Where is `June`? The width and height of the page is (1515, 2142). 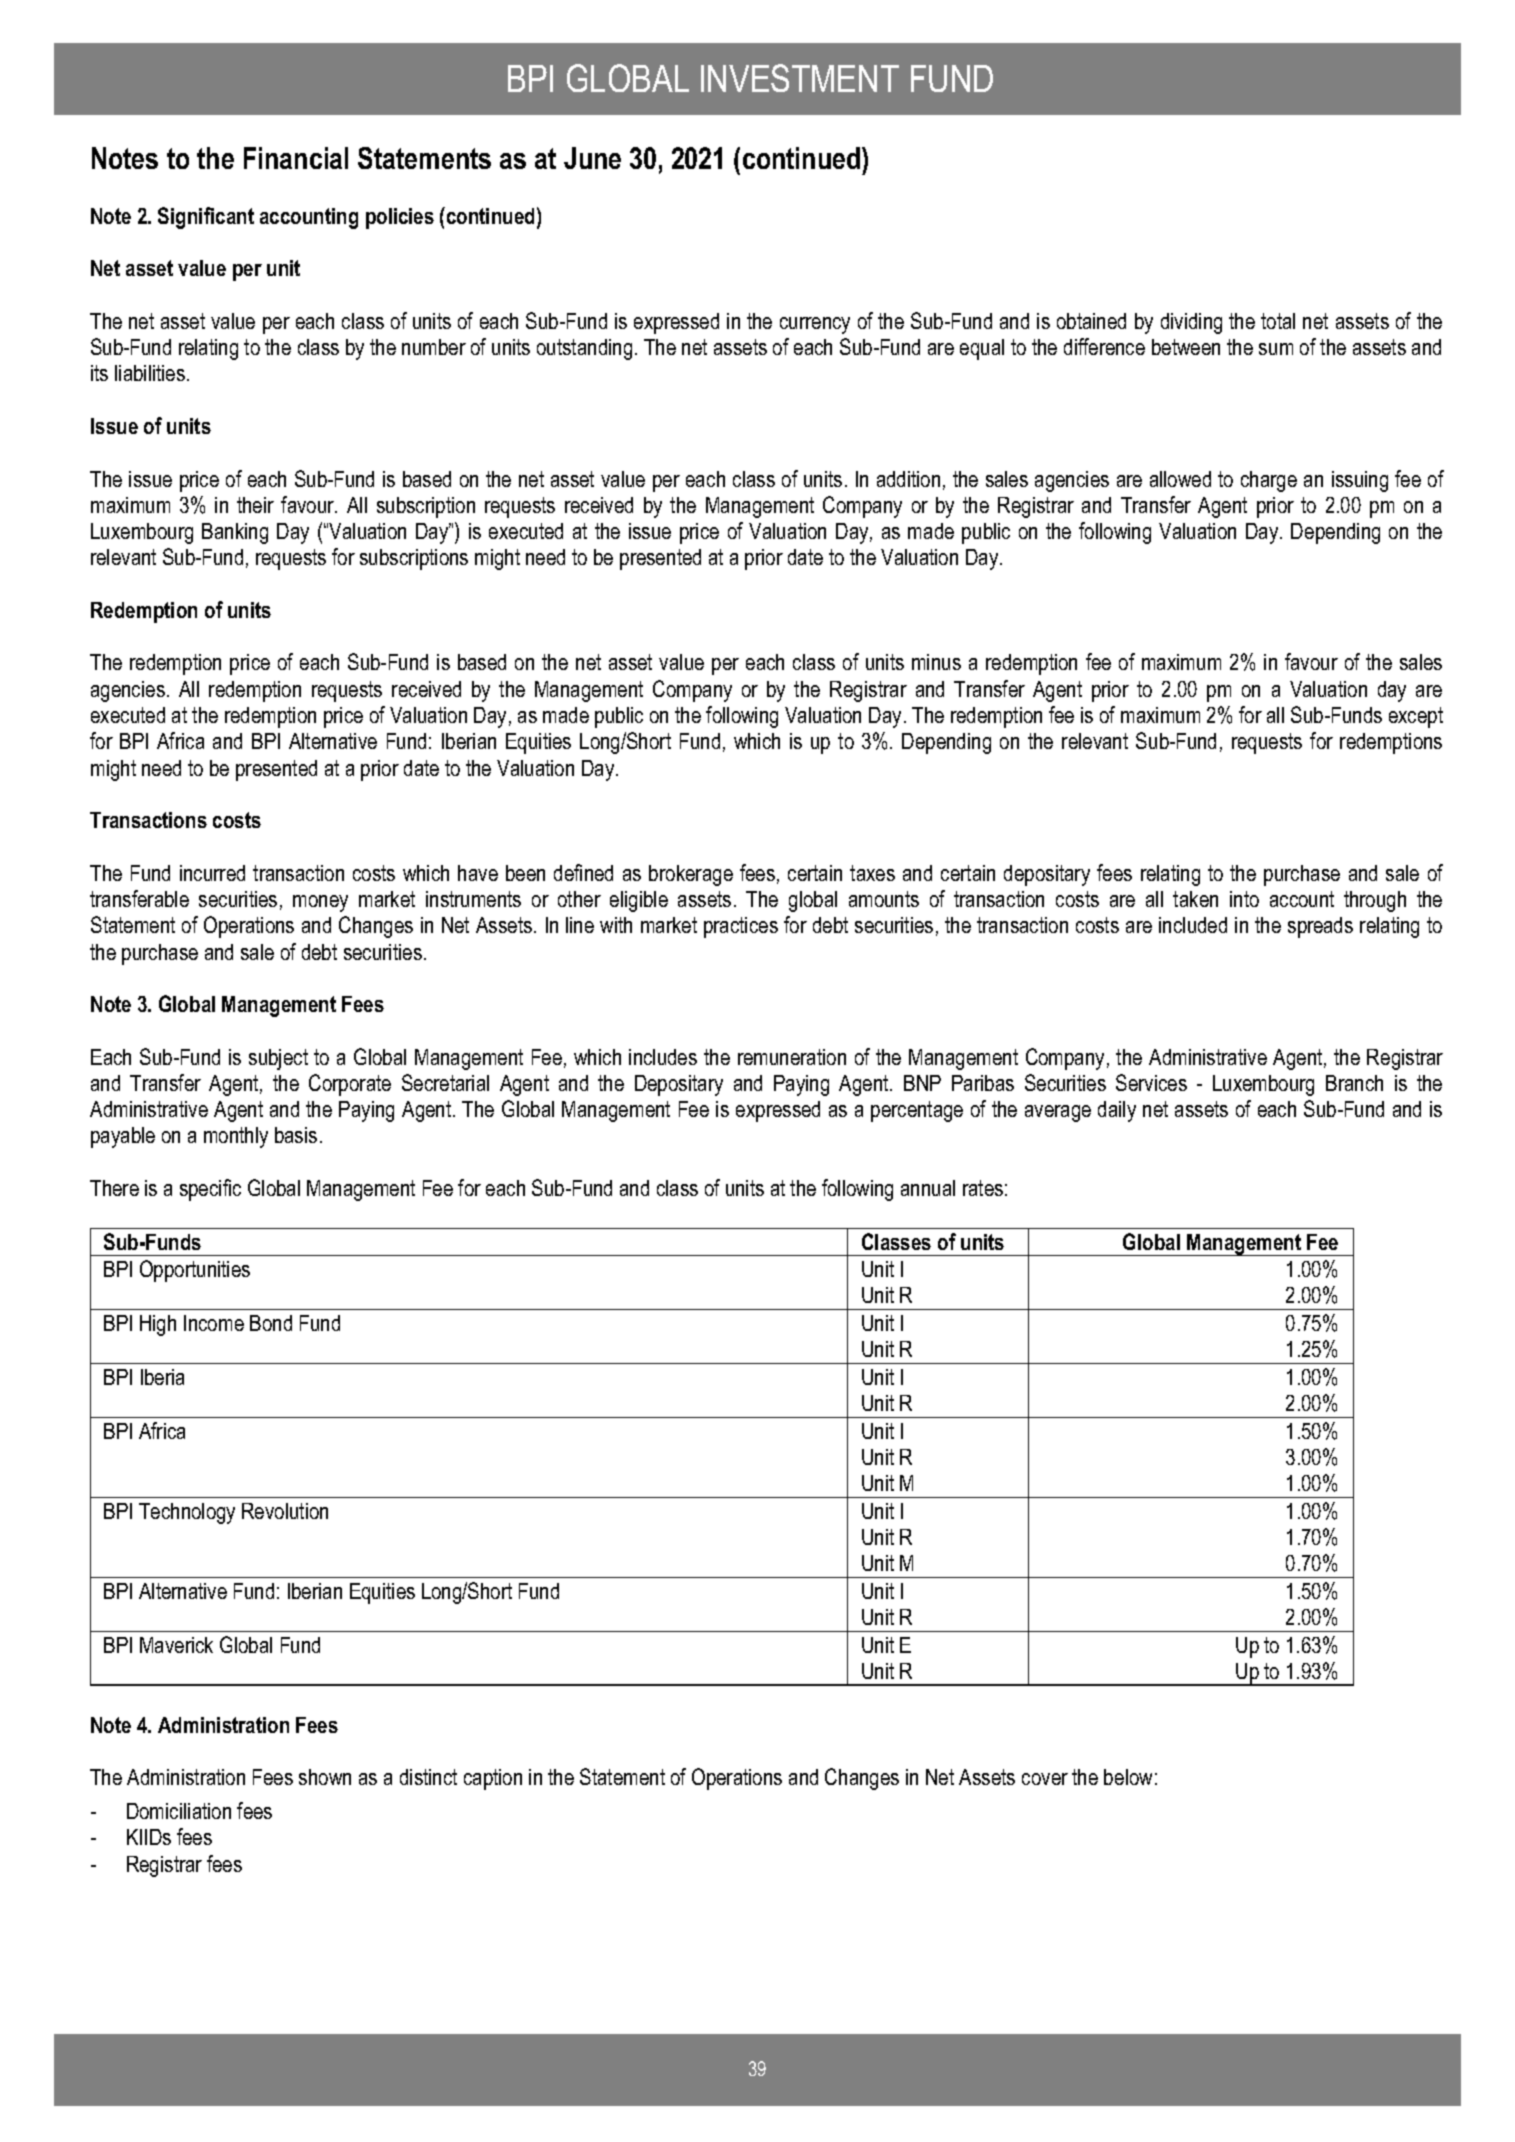 June is located at coordinates (592, 158).
